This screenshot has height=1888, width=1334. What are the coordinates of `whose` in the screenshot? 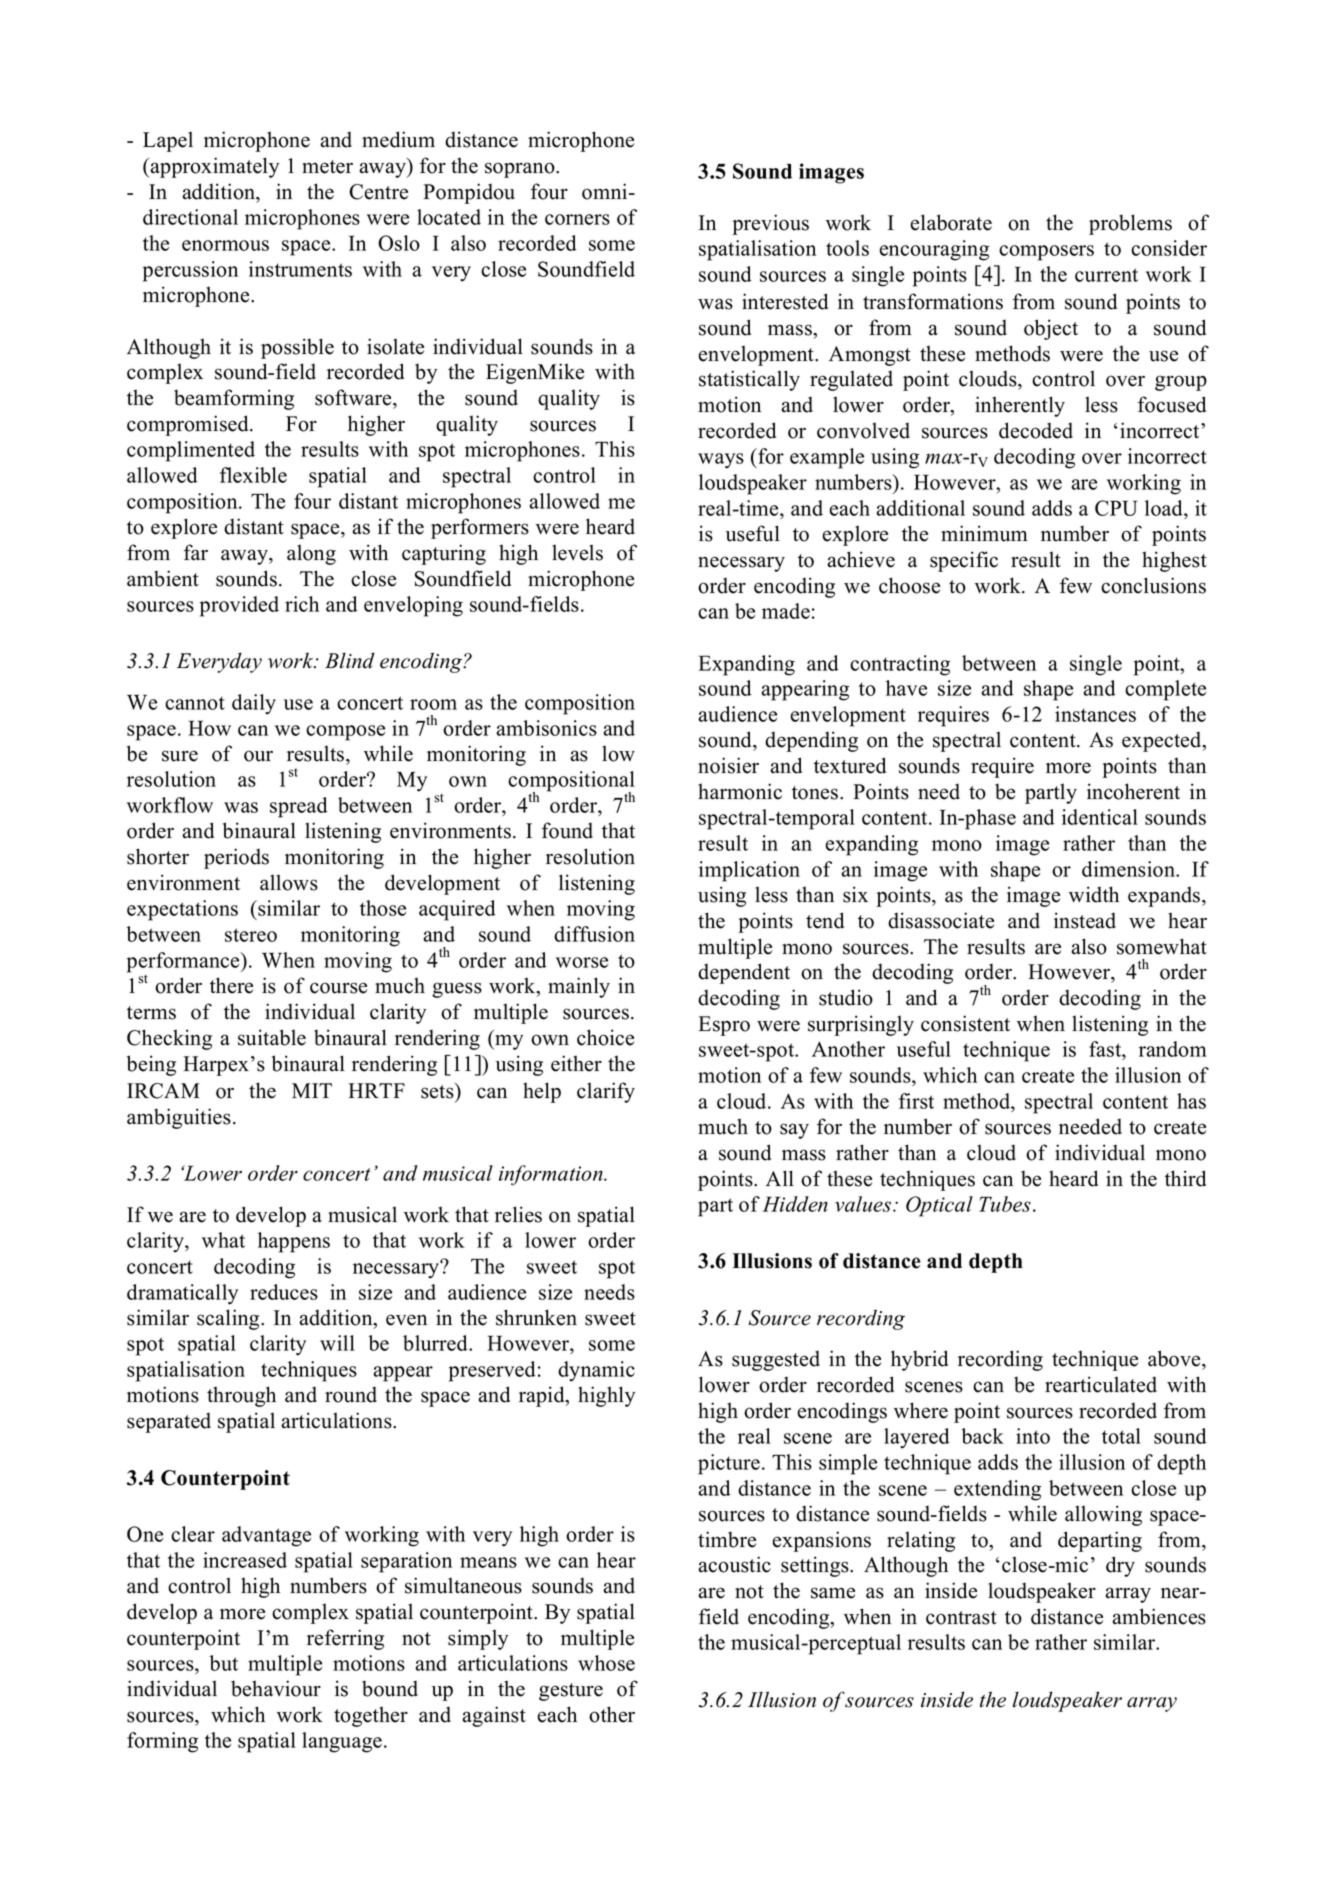 It's located at (606, 1663).
